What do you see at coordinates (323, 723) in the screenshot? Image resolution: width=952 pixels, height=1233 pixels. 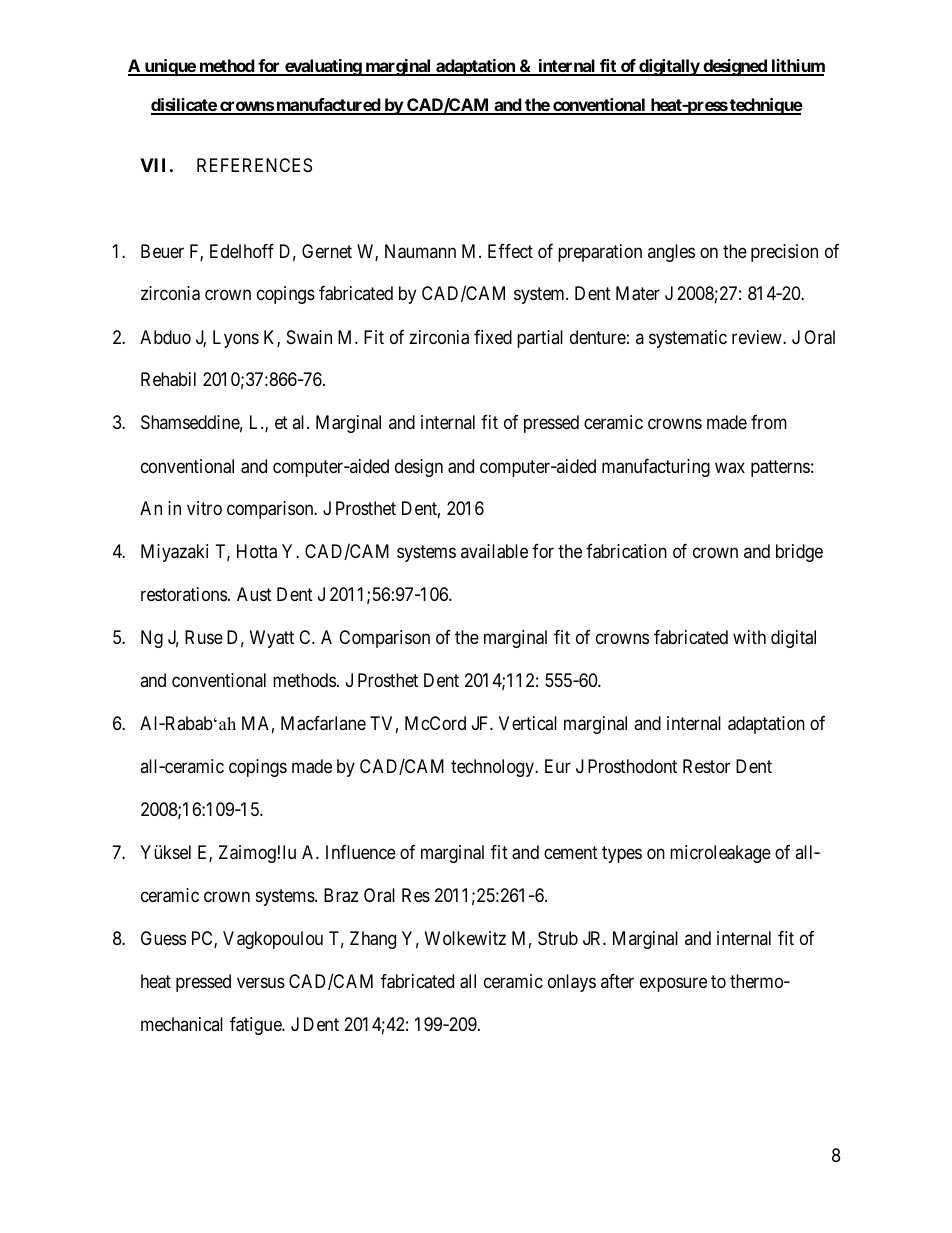 I see `Macfarlane` at bounding box center [323, 723].
